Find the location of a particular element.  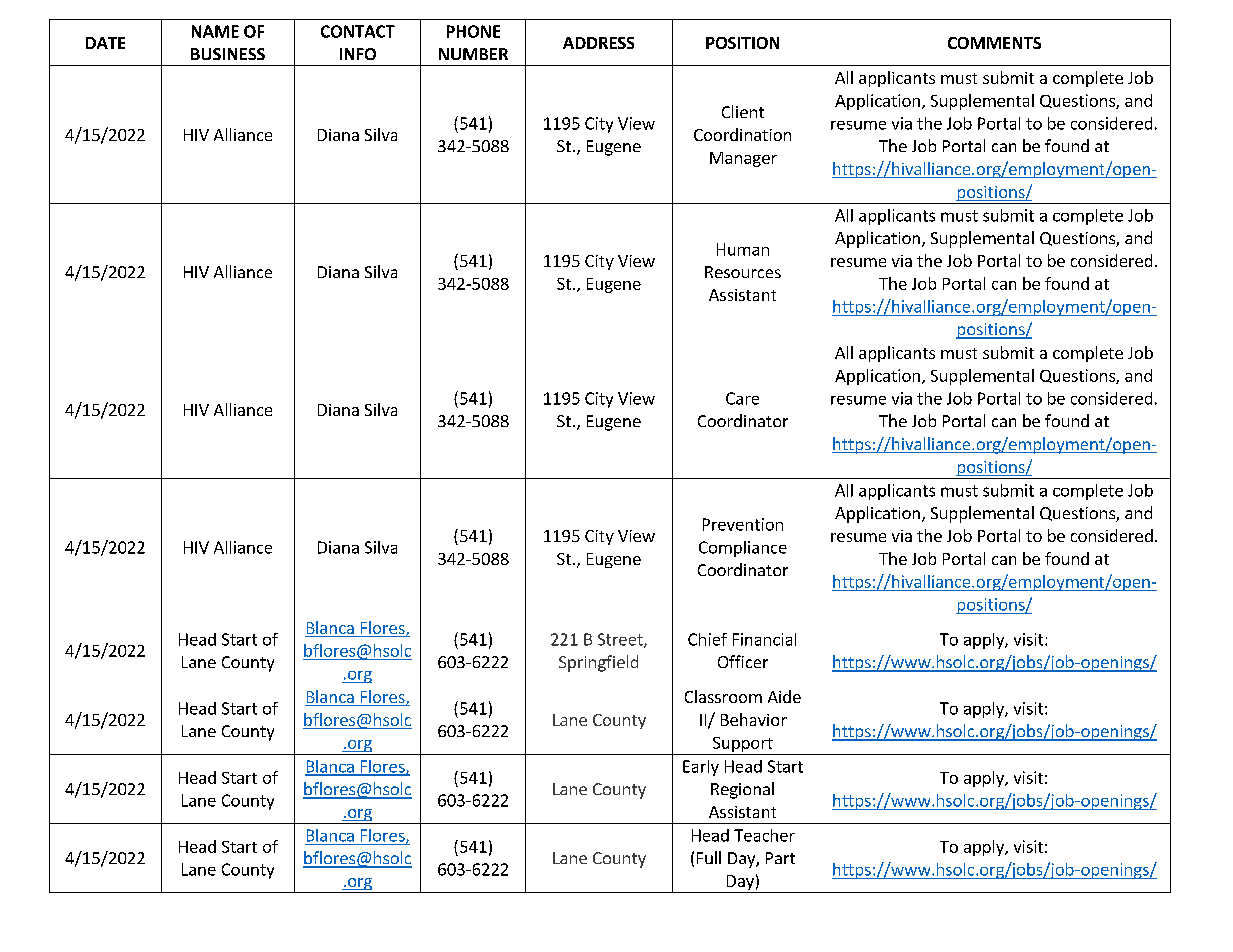

Prevention is located at coordinates (743, 524).
